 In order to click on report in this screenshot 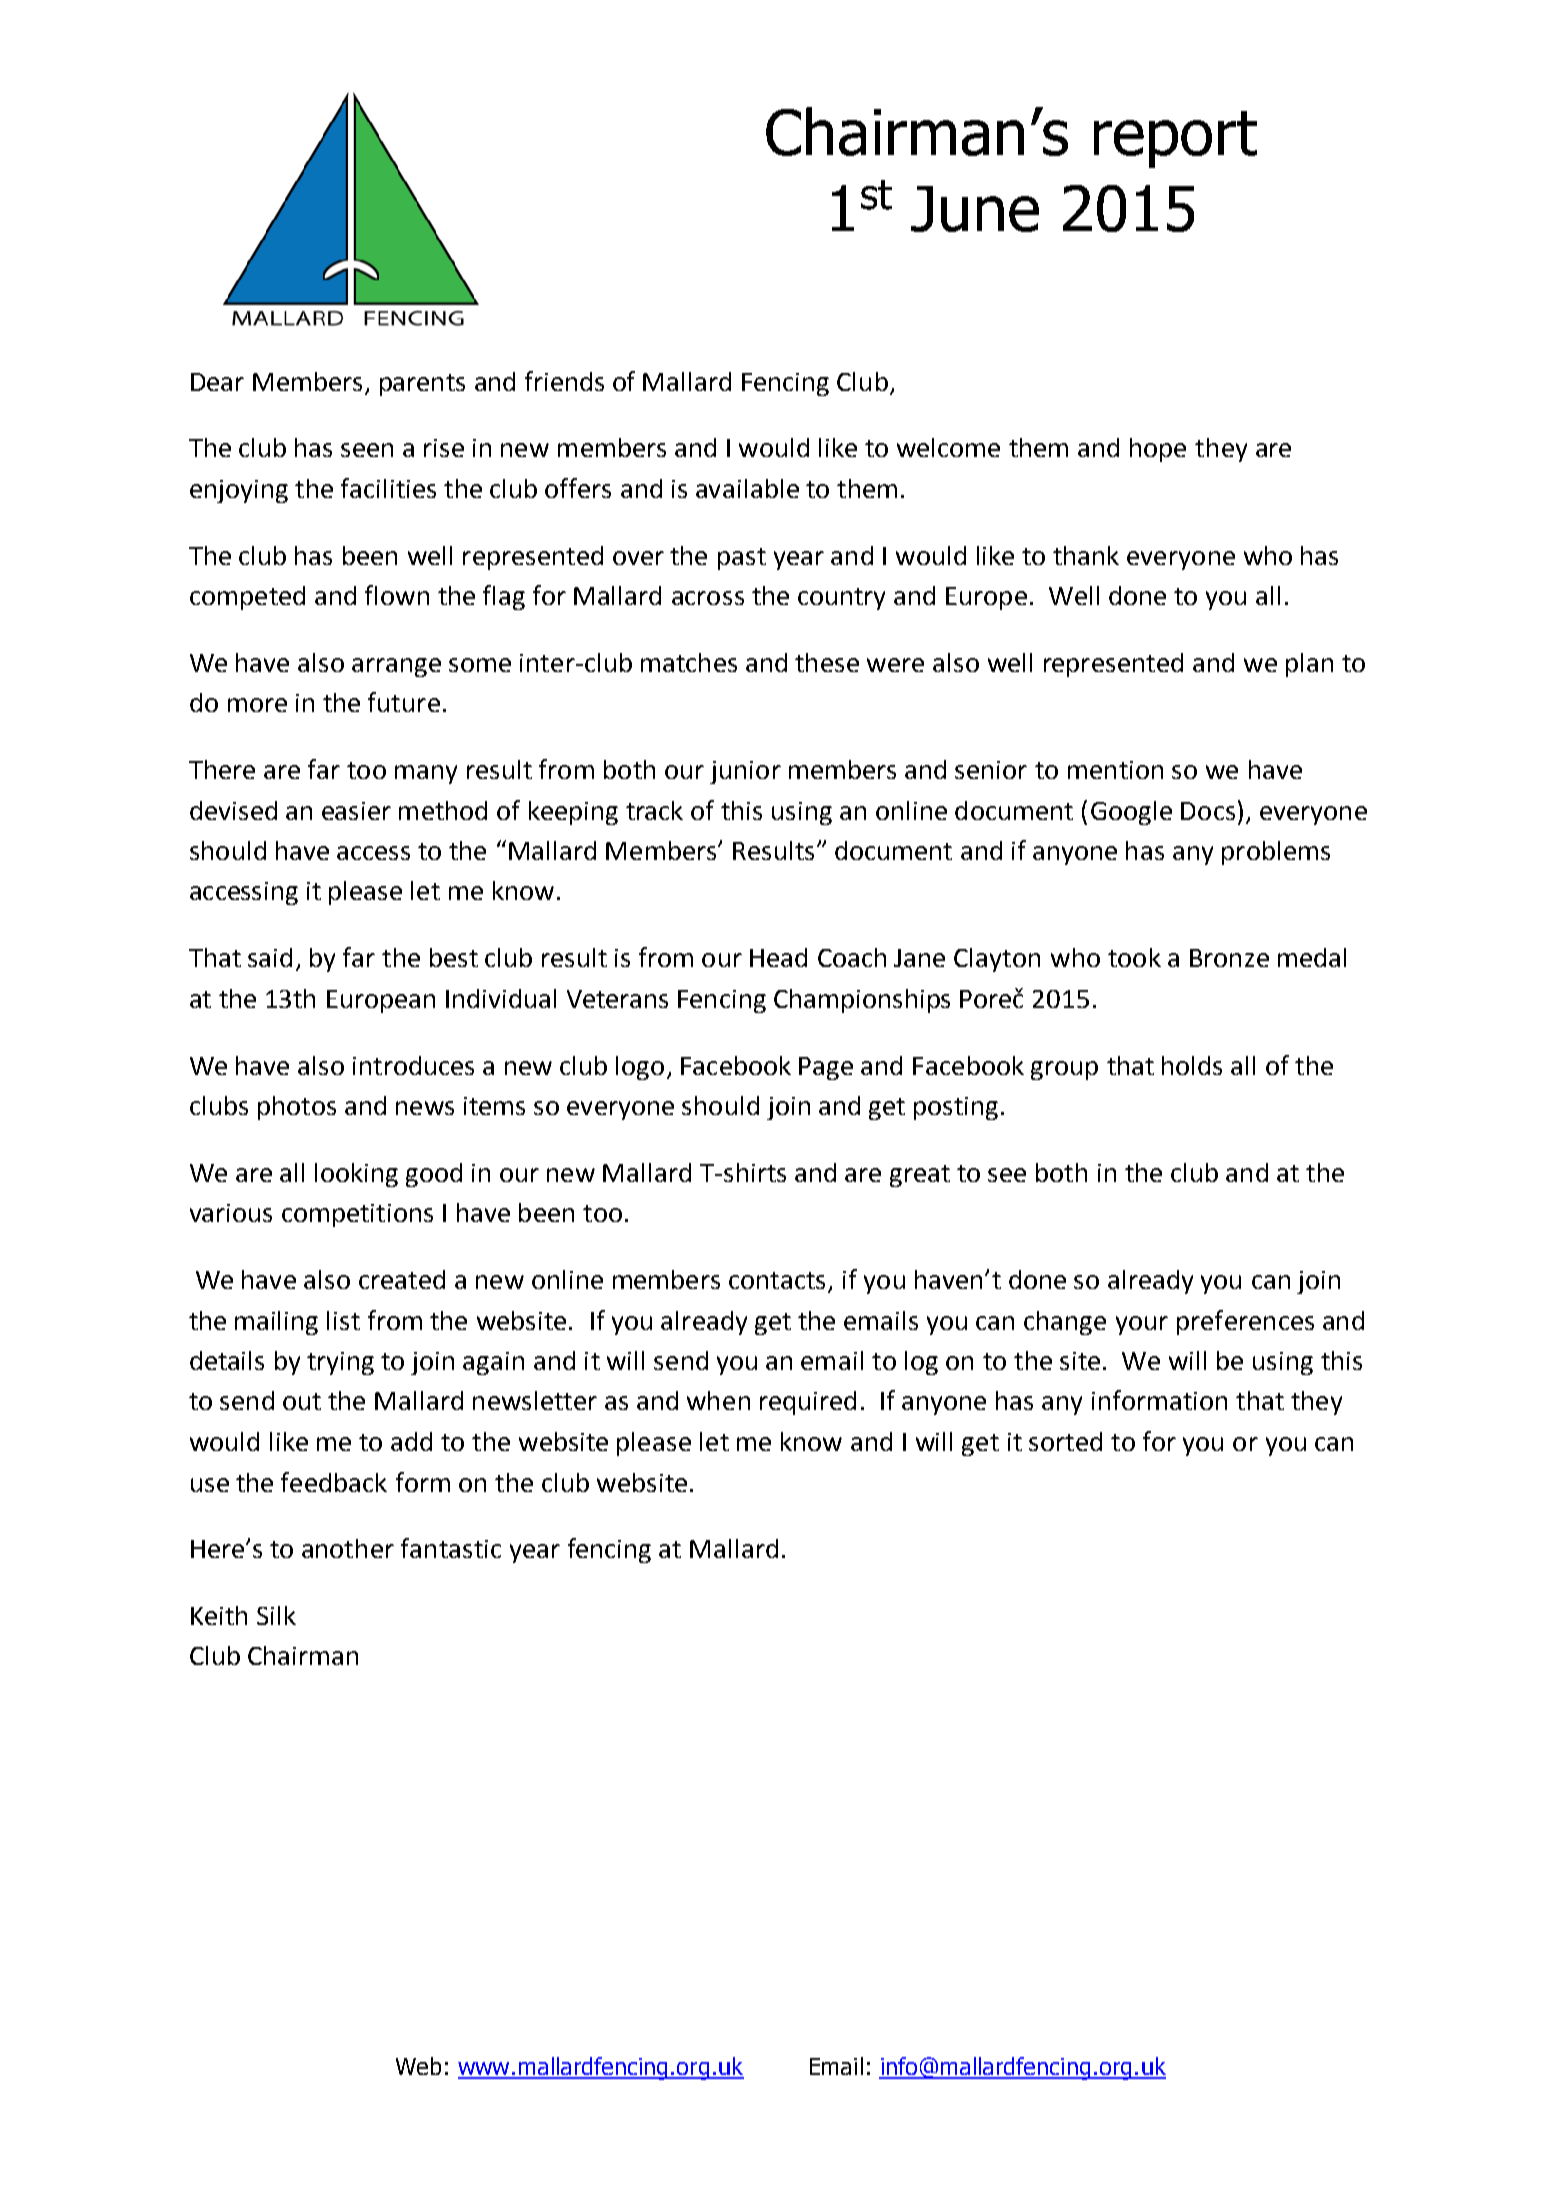, I will do `click(1175, 139)`.
